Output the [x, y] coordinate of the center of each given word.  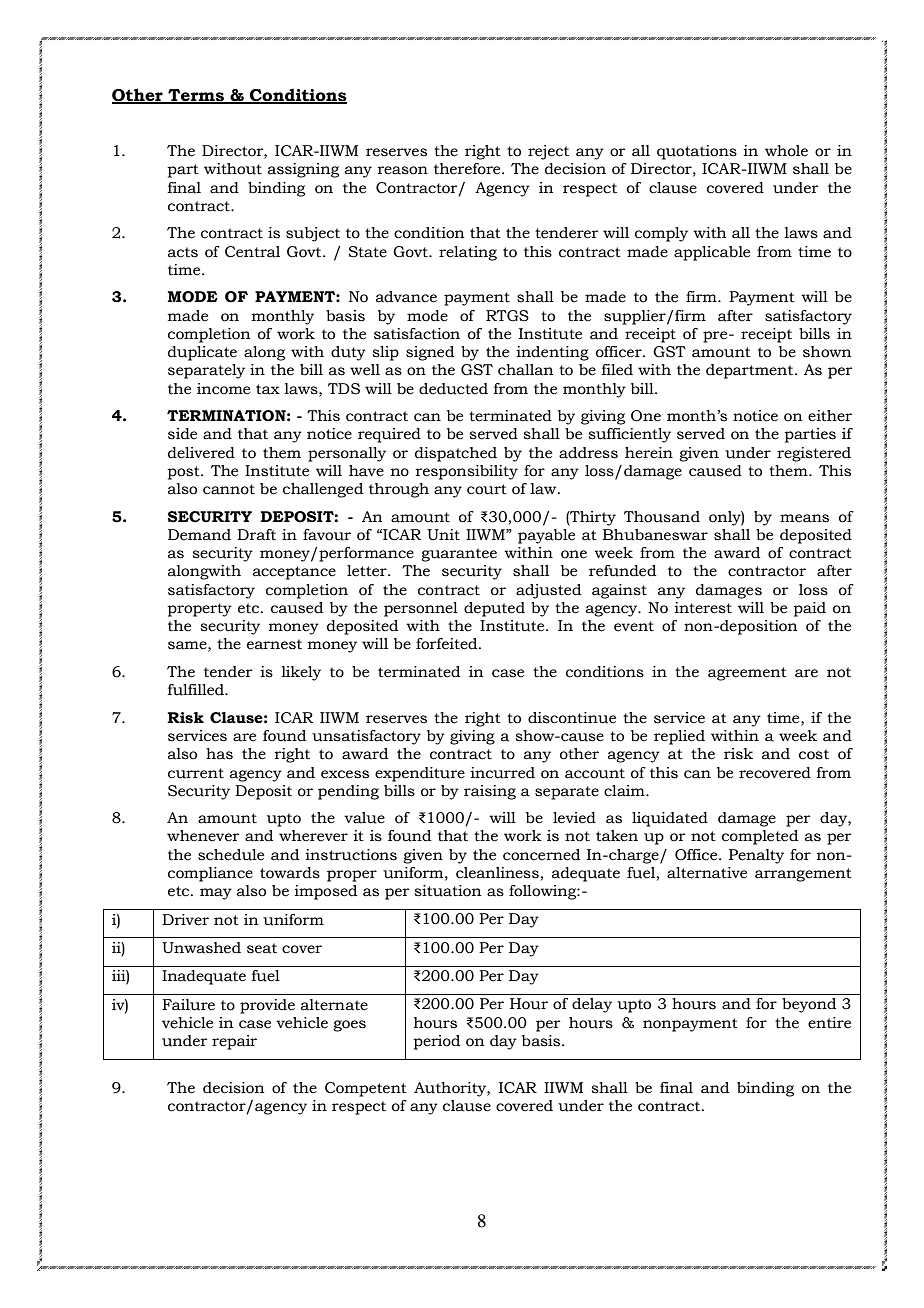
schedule [231, 855]
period [436, 1042]
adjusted [548, 591]
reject [548, 152]
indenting [552, 353]
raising [490, 792]
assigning [303, 170]
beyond [809, 1005]
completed [760, 837]
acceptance [294, 573]
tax [268, 389]
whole [786, 151]
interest [703, 608]
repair [234, 1042]
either [830, 416]
